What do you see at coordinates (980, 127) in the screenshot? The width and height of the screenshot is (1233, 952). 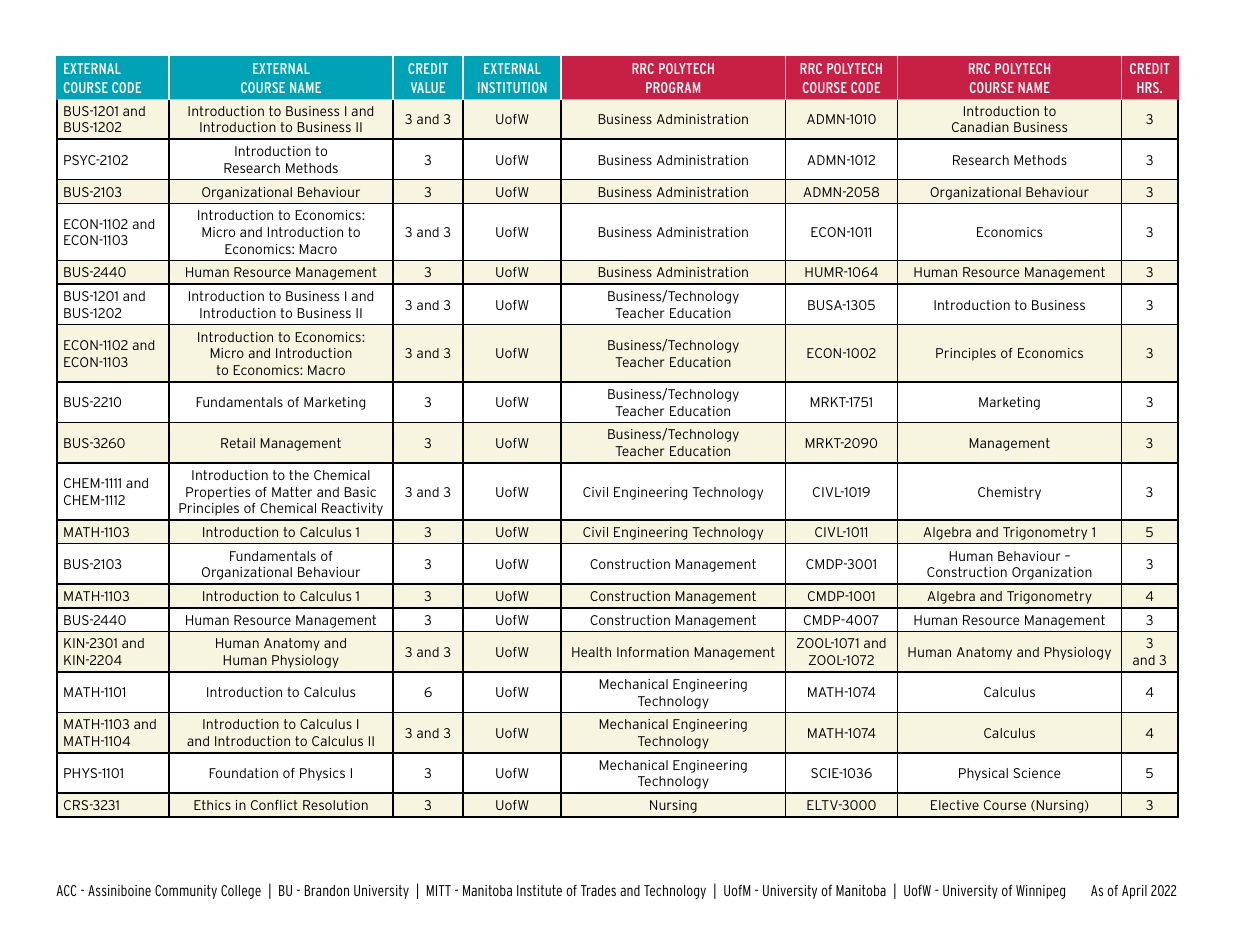 I see `Canadian` at bounding box center [980, 127].
